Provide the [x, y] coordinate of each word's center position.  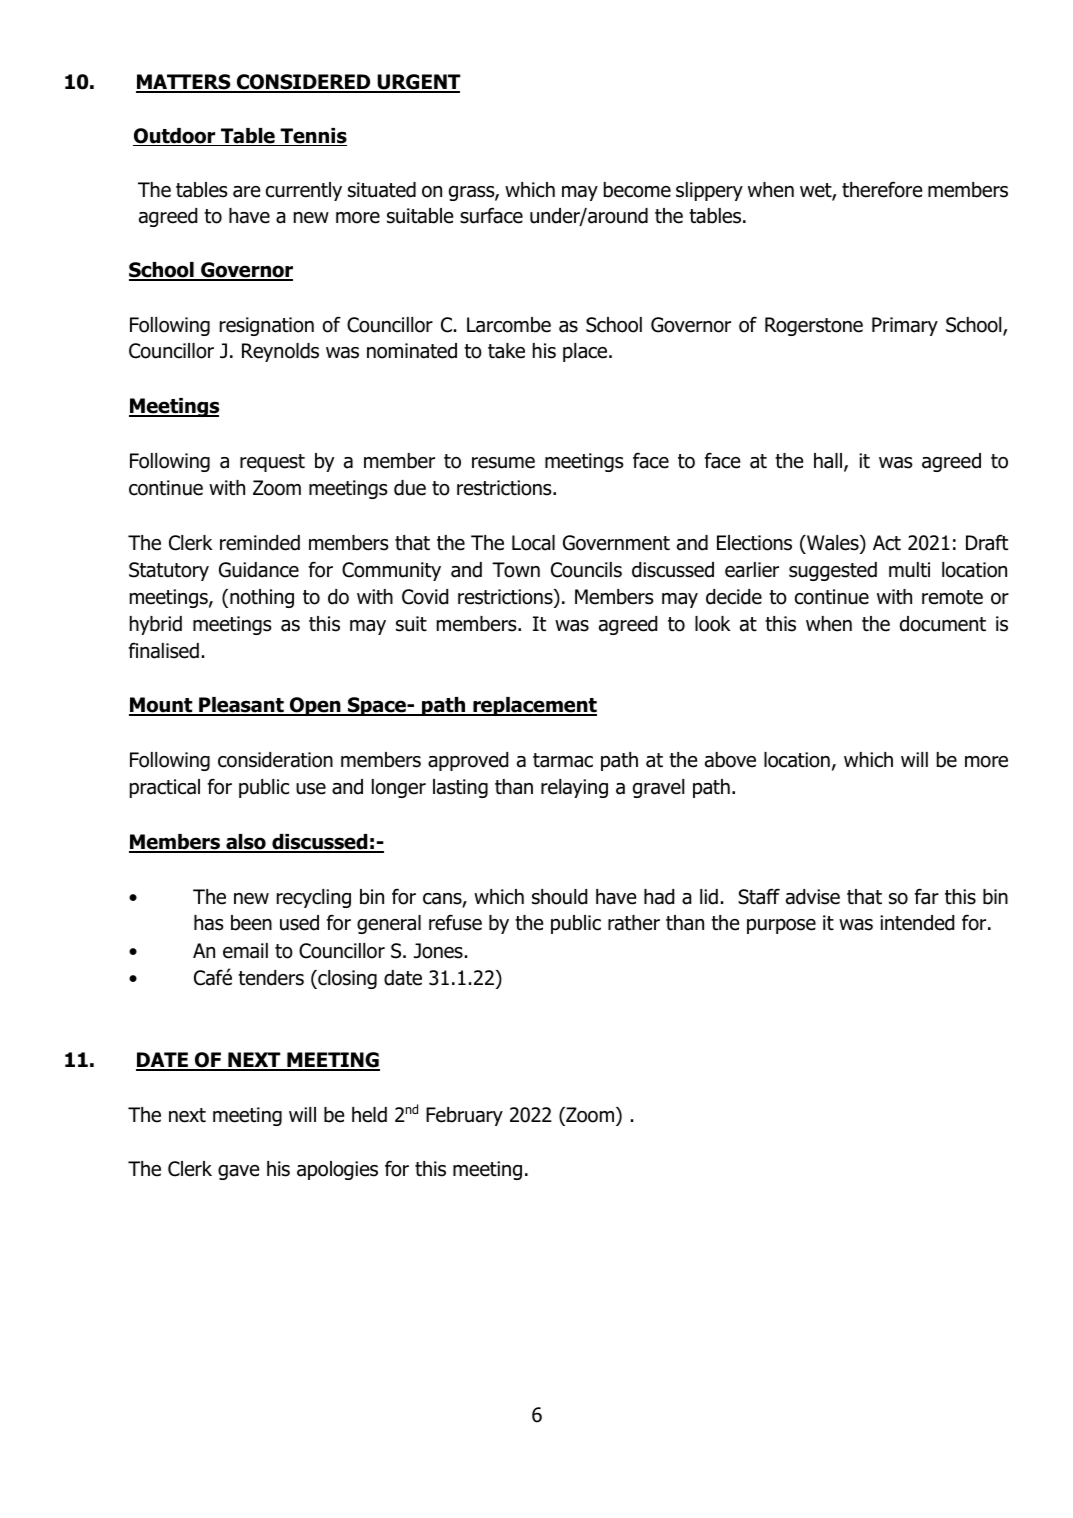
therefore [882, 189]
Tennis [313, 137]
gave [238, 1172]
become [637, 190]
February [464, 1116]
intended [917, 923]
